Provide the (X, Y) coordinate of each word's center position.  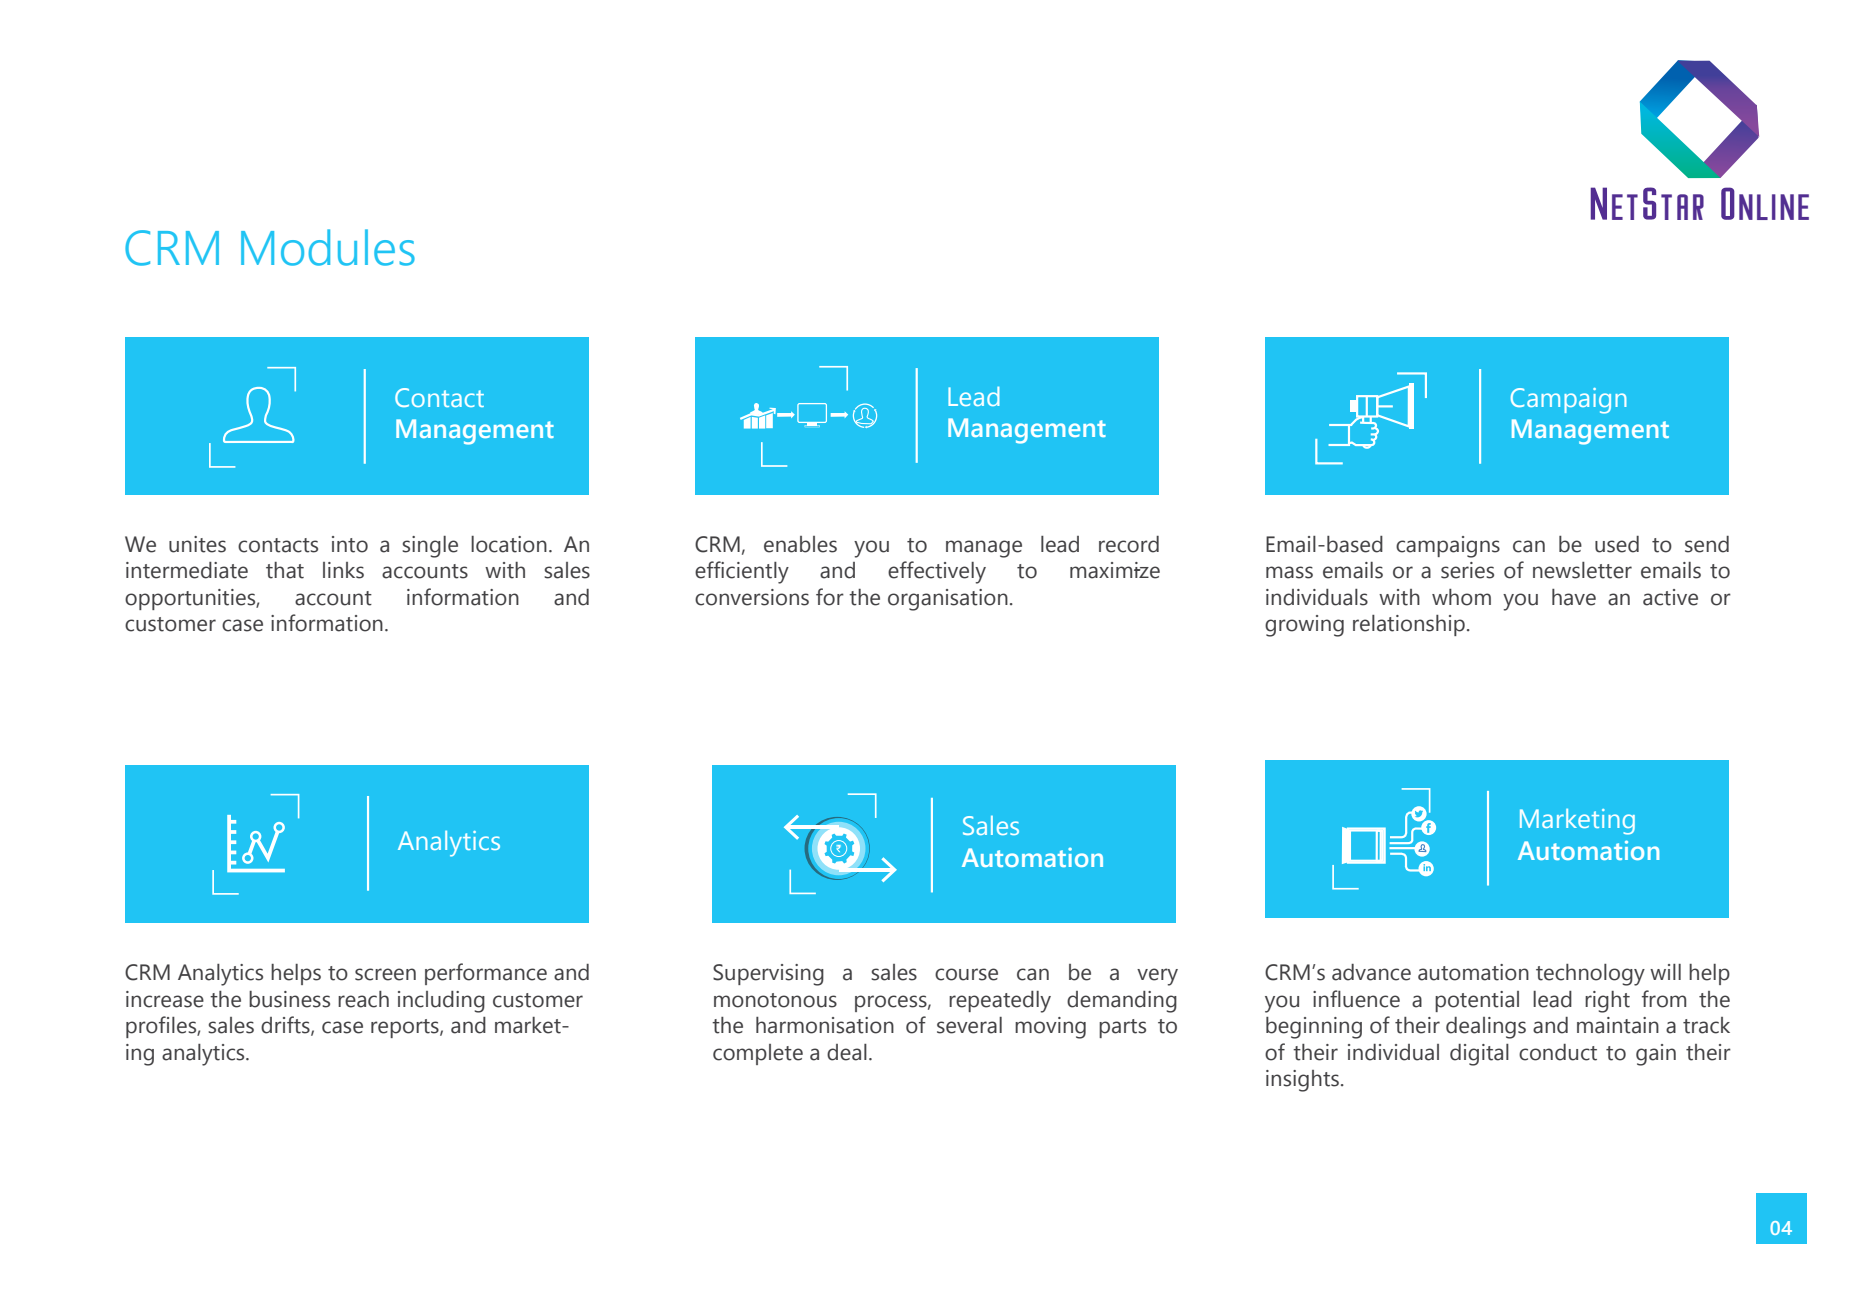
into (350, 544)
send (1707, 544)
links (343, 570)
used (1617, 544)
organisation (948, 600)
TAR (1682, 207)
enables (800, 544)
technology (1590, 975)
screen (385, 974)
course (966, 974)
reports (406, 1028)
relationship (1409, 625)
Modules (328, 247)
